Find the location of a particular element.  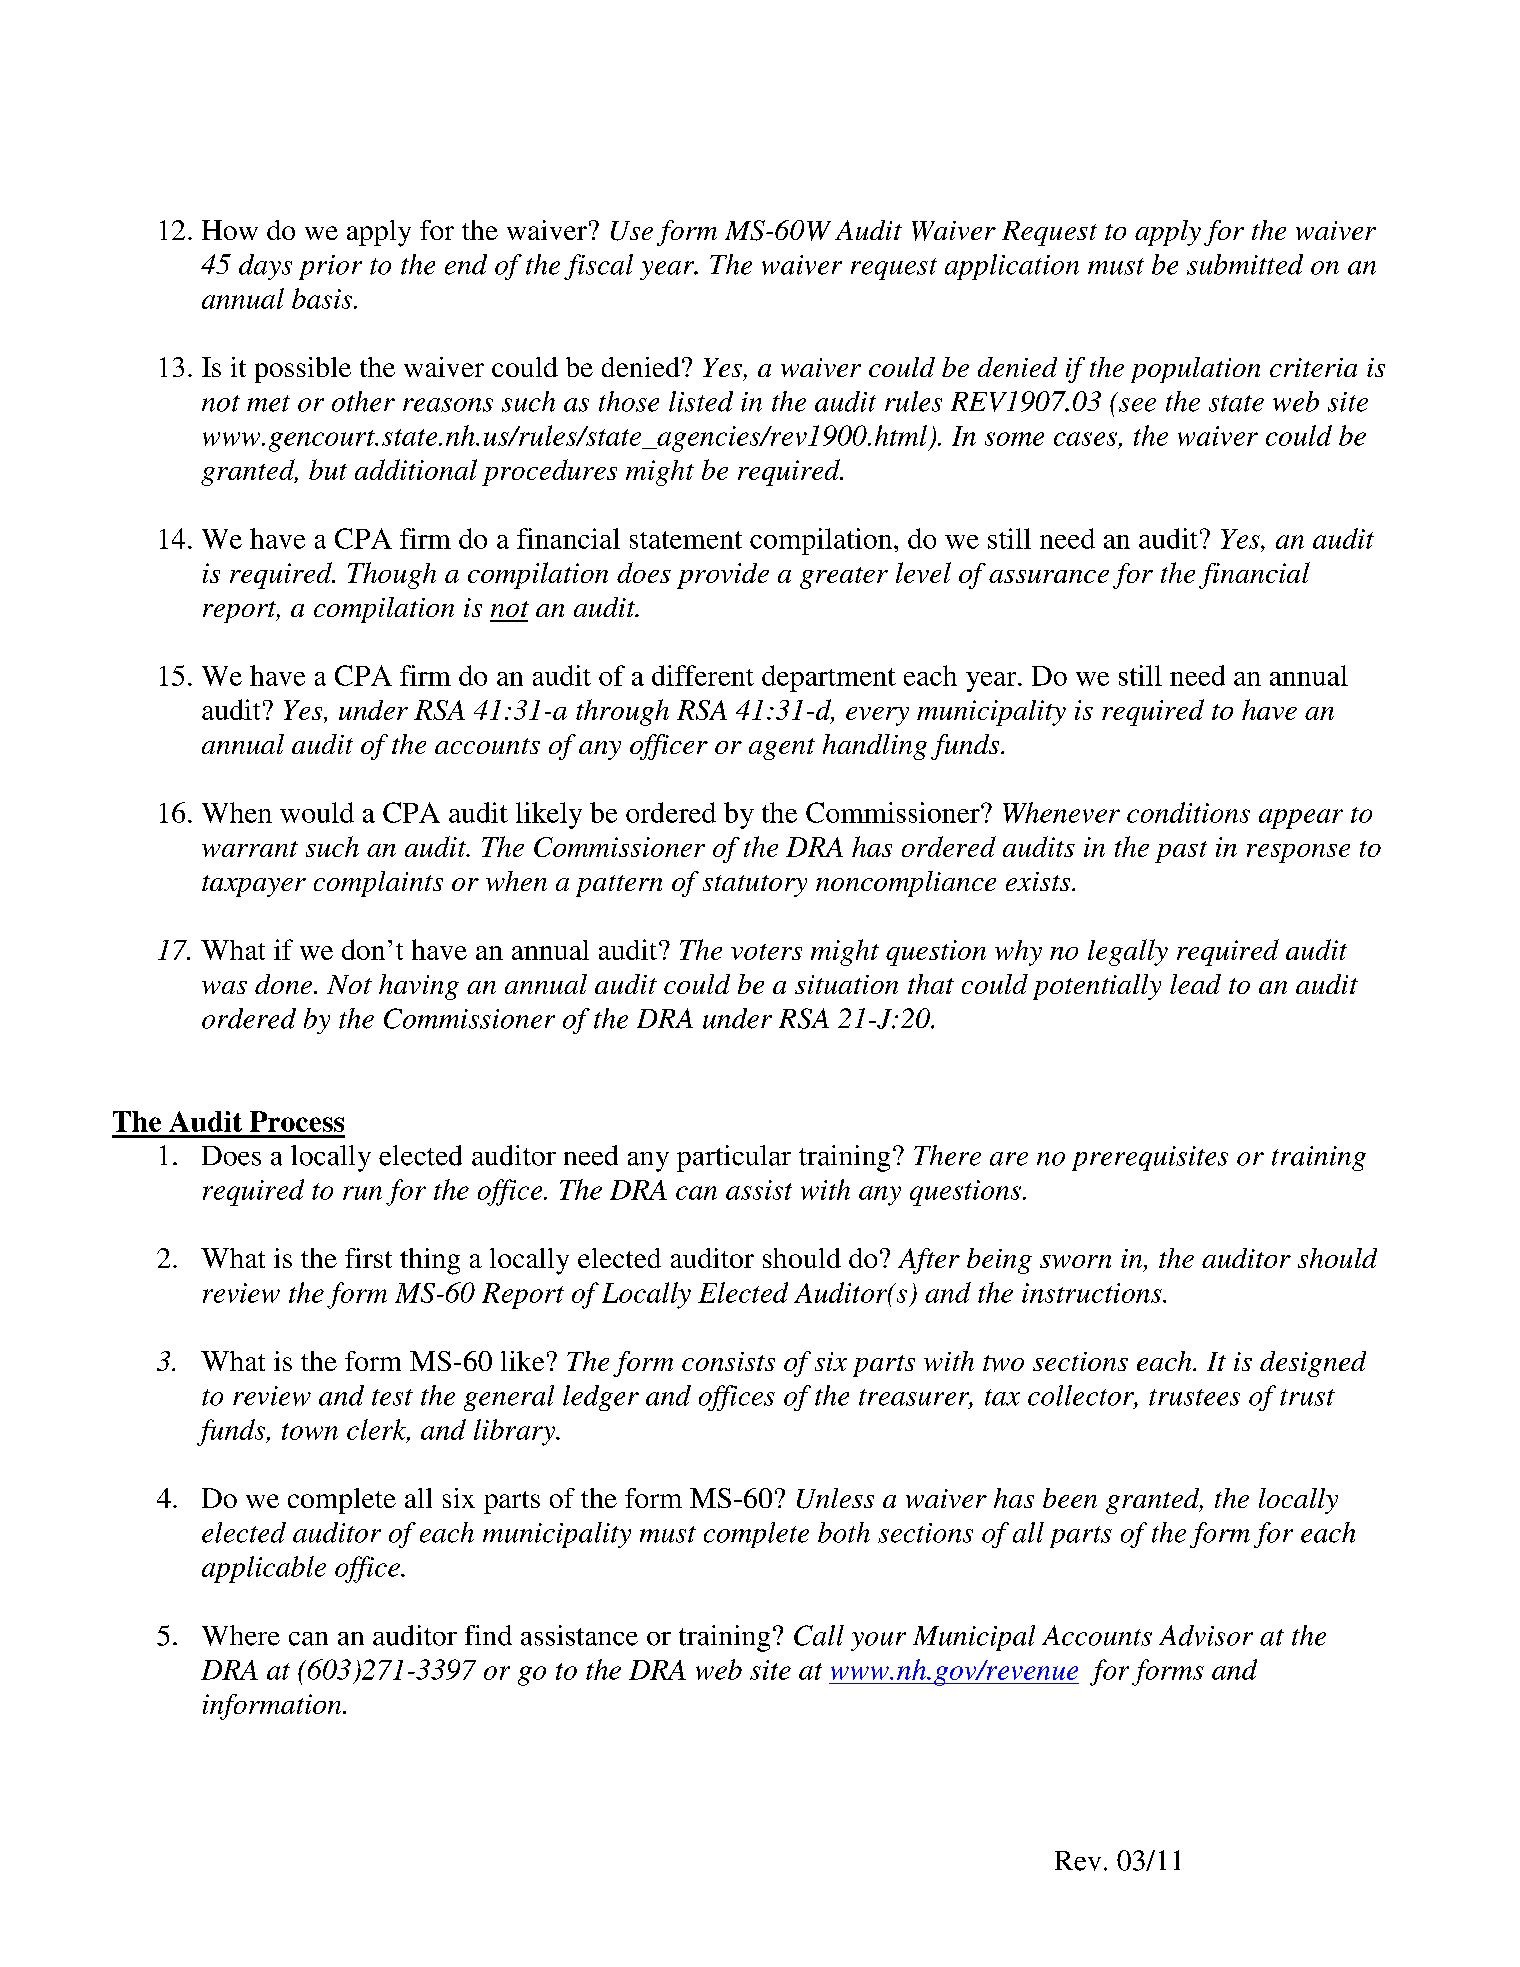

provide is located at coordinates (723, 576).
